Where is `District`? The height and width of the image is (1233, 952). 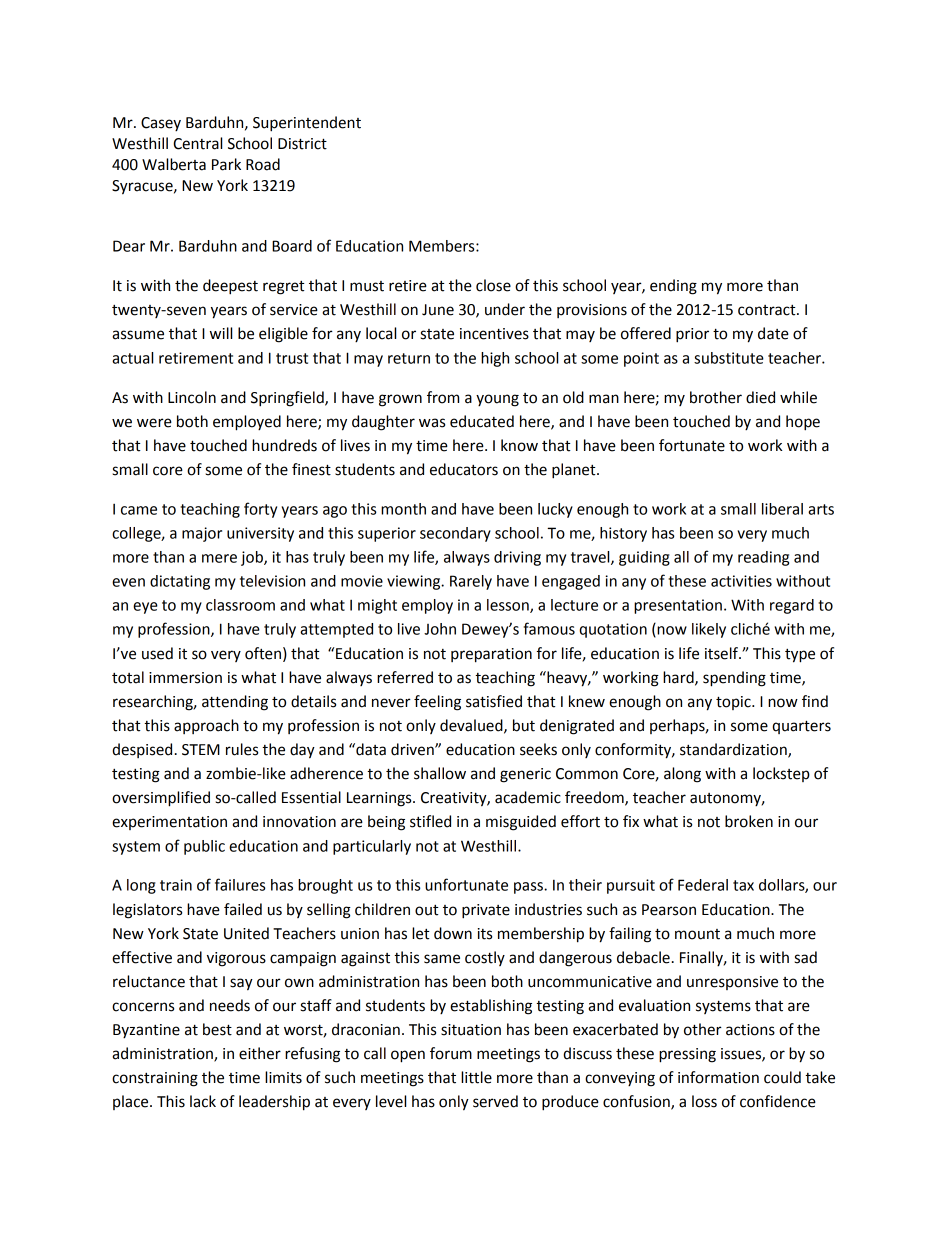 District is located at coordinates (302, 144).
